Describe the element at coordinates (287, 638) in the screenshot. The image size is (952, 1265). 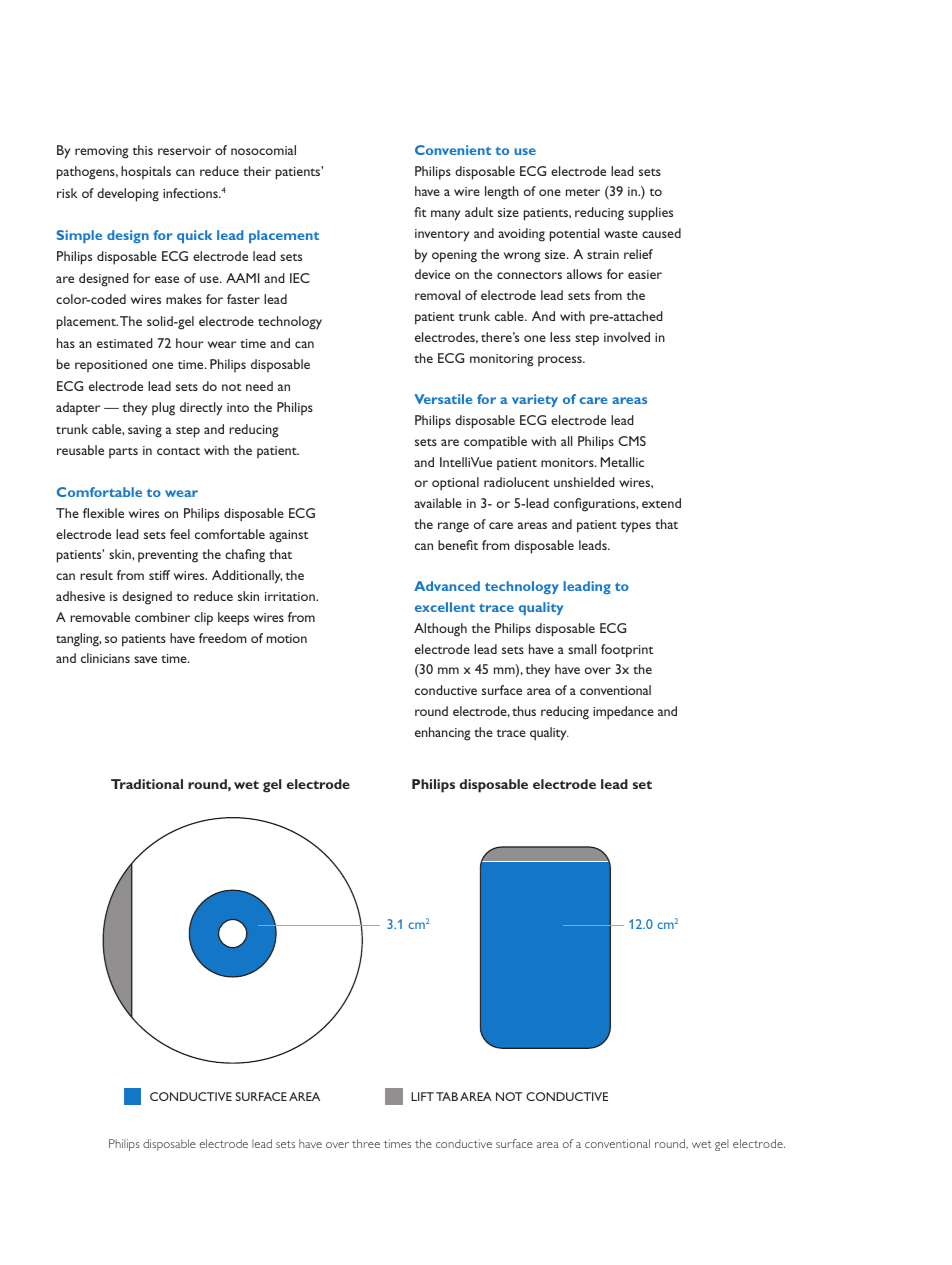
I see `motion` at that location.
